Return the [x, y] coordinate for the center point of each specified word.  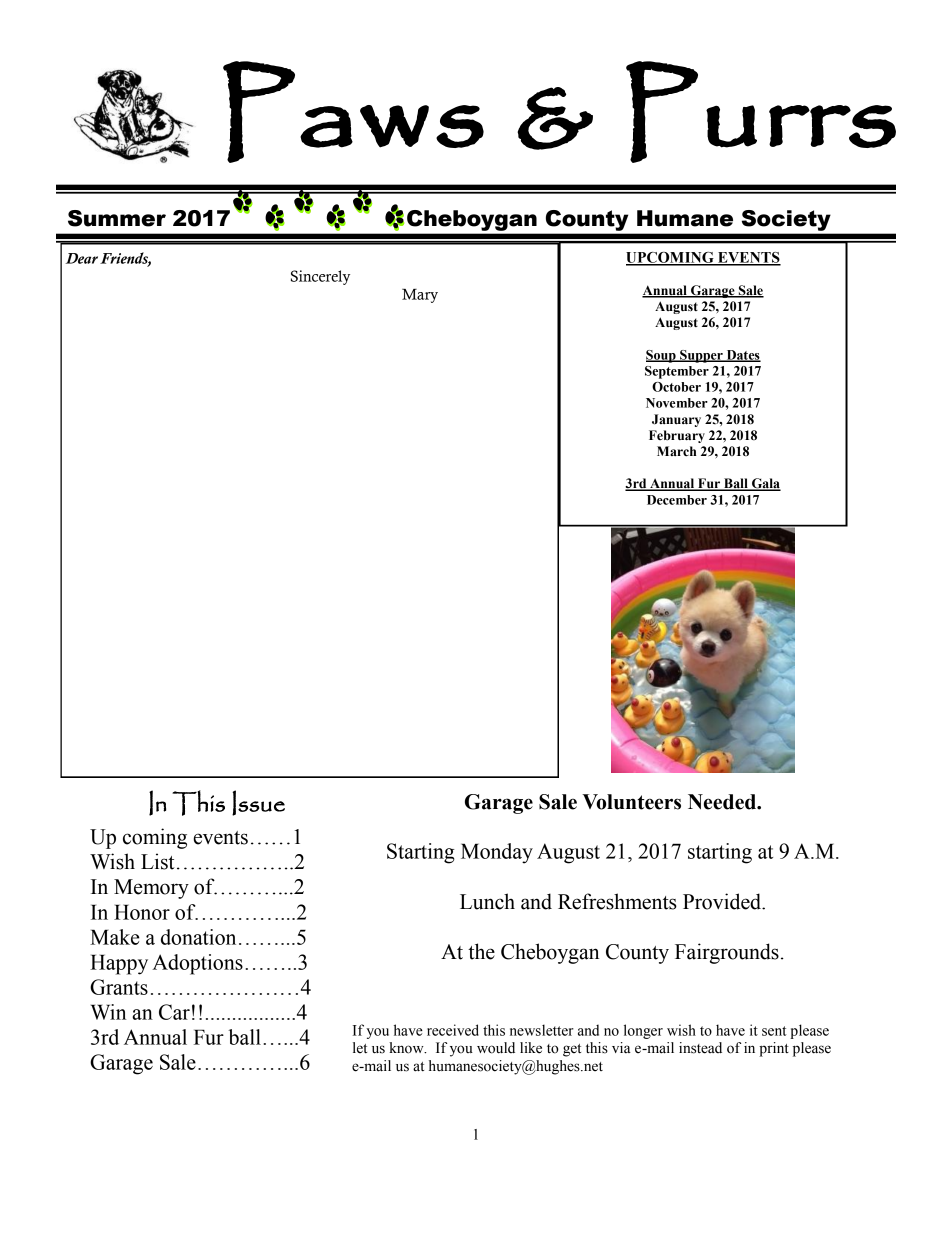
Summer [117, 218]
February [677, 436]
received [453, 1030]
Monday [497, 853]
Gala [765, 484]
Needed [723, 802]
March [677, 451]
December [677, 500]
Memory [151, 889]
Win [108, 1012]
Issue [258, 803]
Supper [701, 356]
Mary [420, 296]
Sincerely [320, 277]
